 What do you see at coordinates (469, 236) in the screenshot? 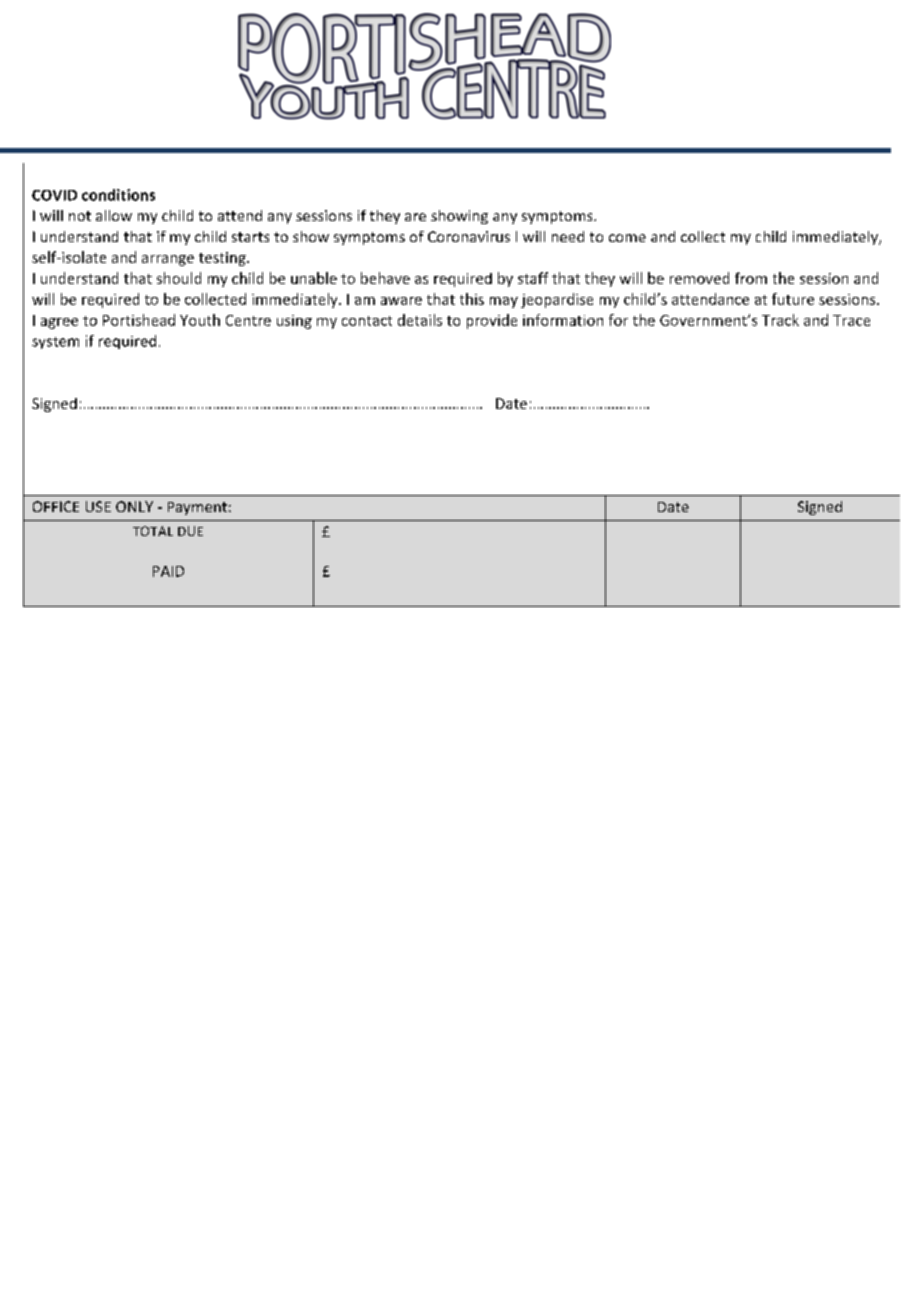
I see `Coronavirus` at bounding box center [469, 236].
